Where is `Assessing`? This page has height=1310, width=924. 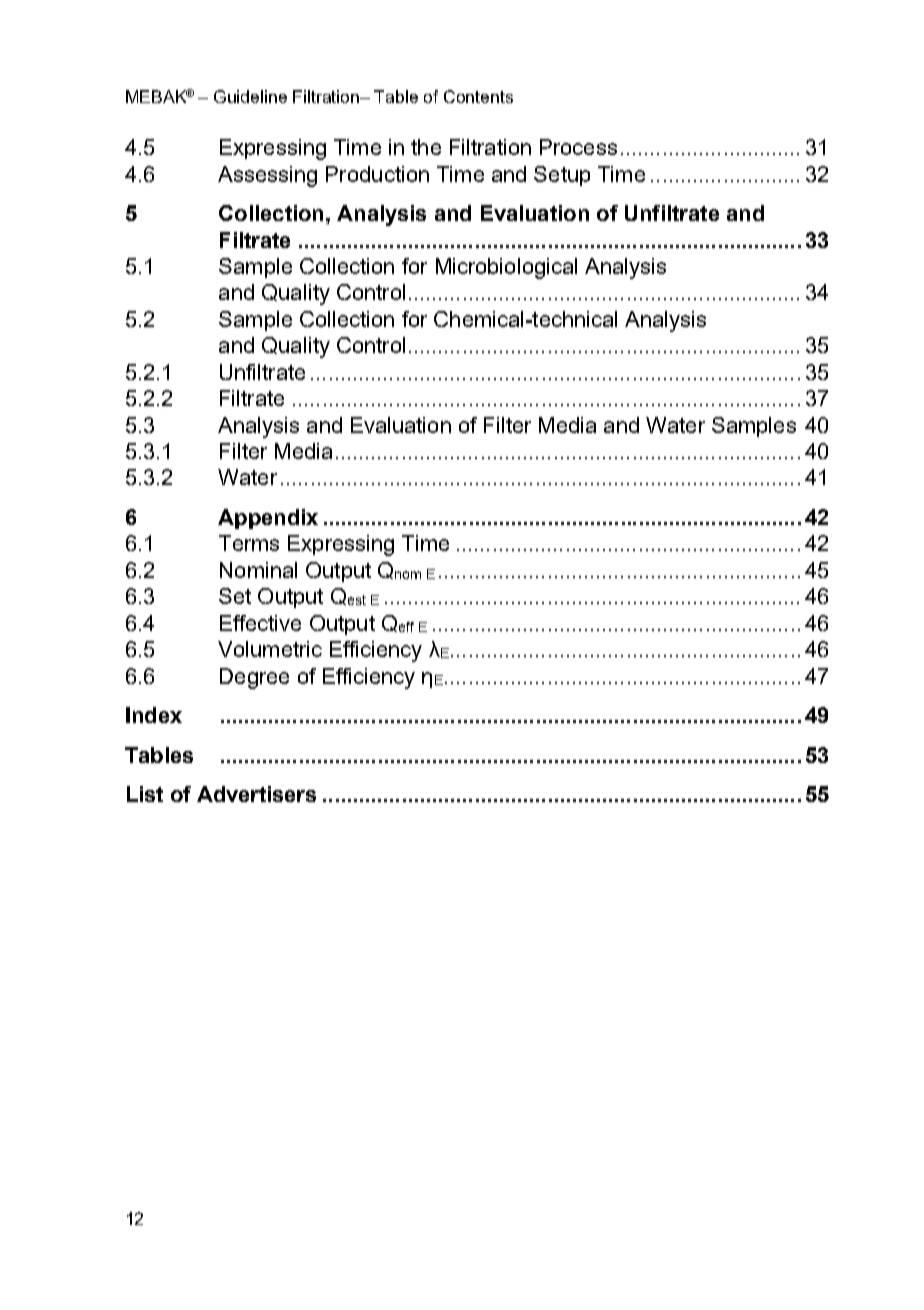 Assessing is located at coordinates (267, 176).
